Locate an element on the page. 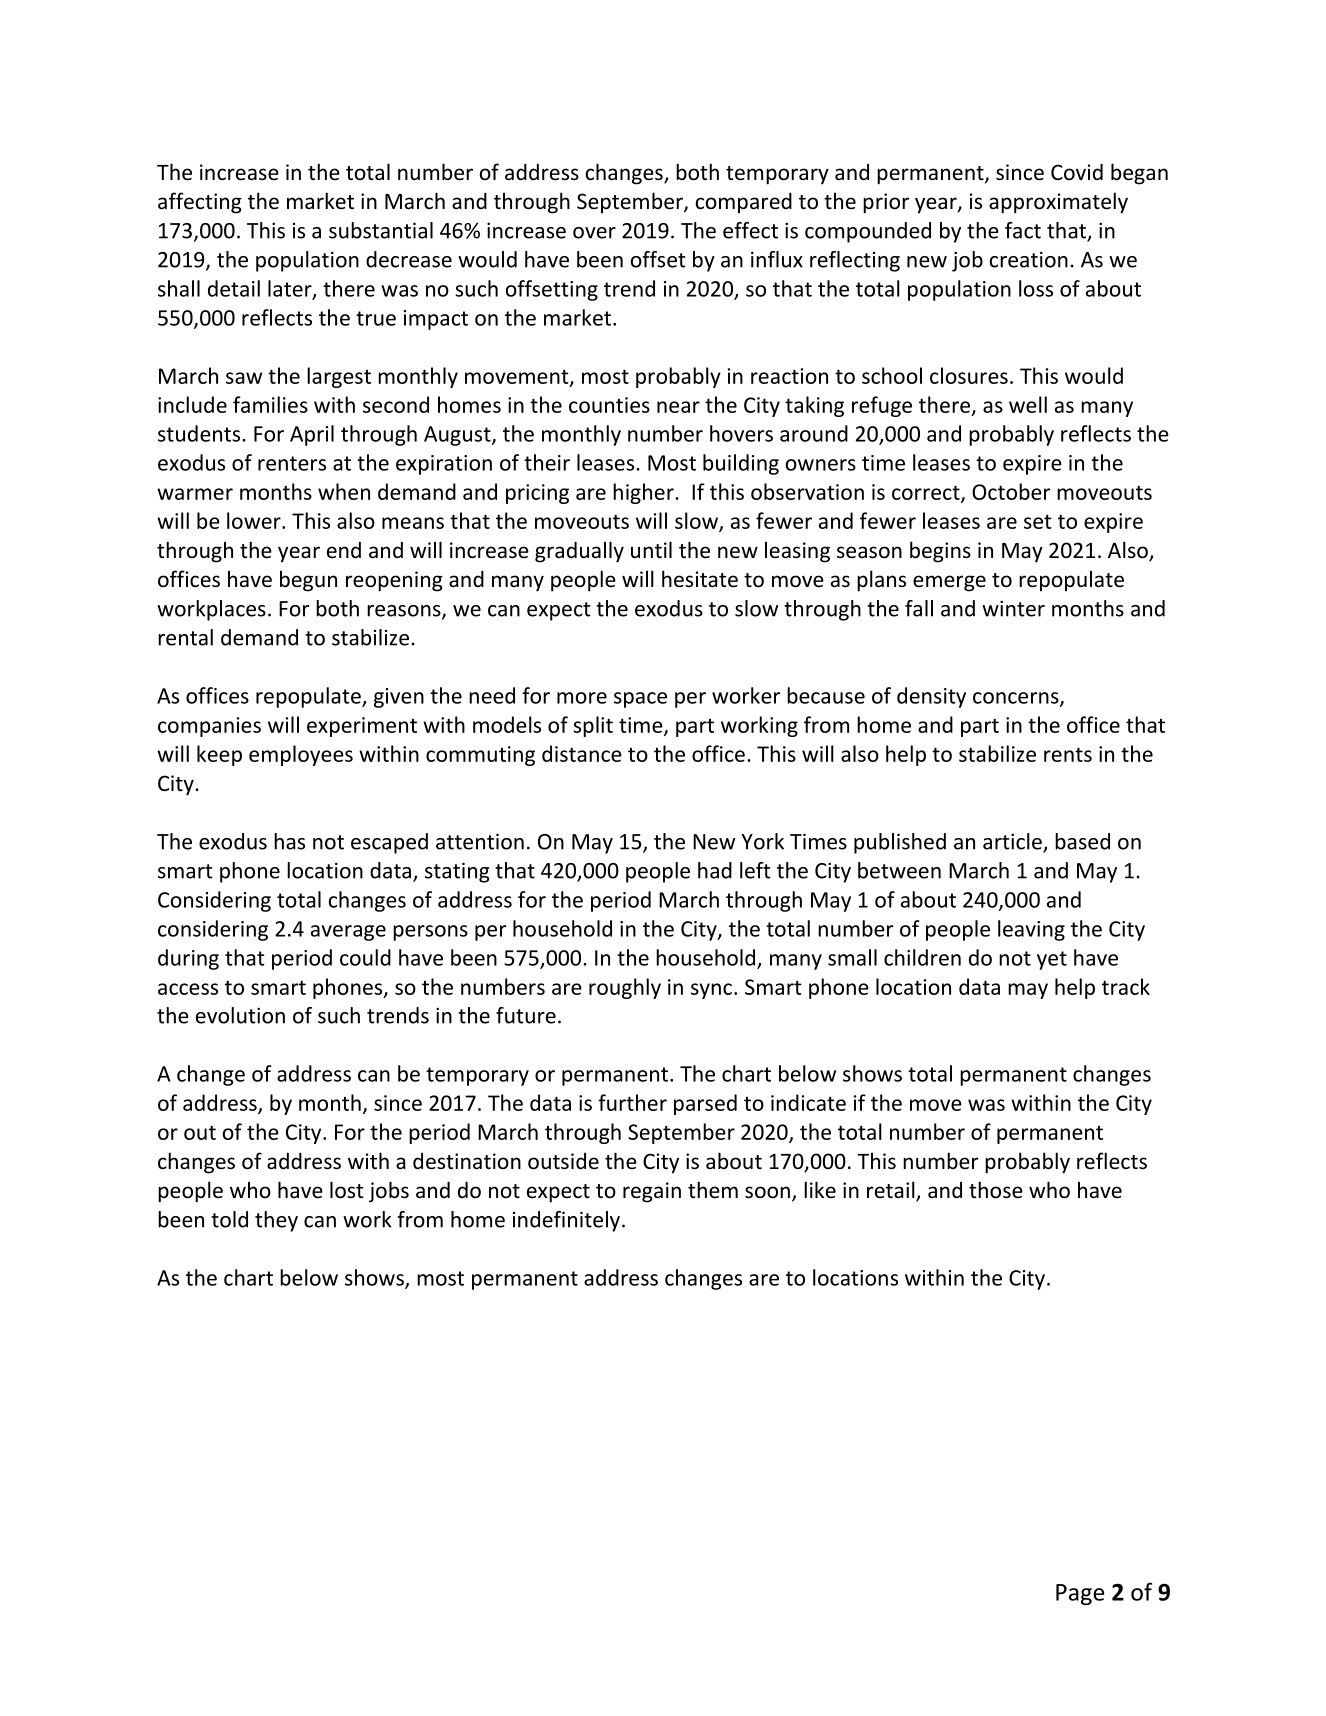 This document has width=1326, height=1716. those is located at coordinates (996, 1190).
